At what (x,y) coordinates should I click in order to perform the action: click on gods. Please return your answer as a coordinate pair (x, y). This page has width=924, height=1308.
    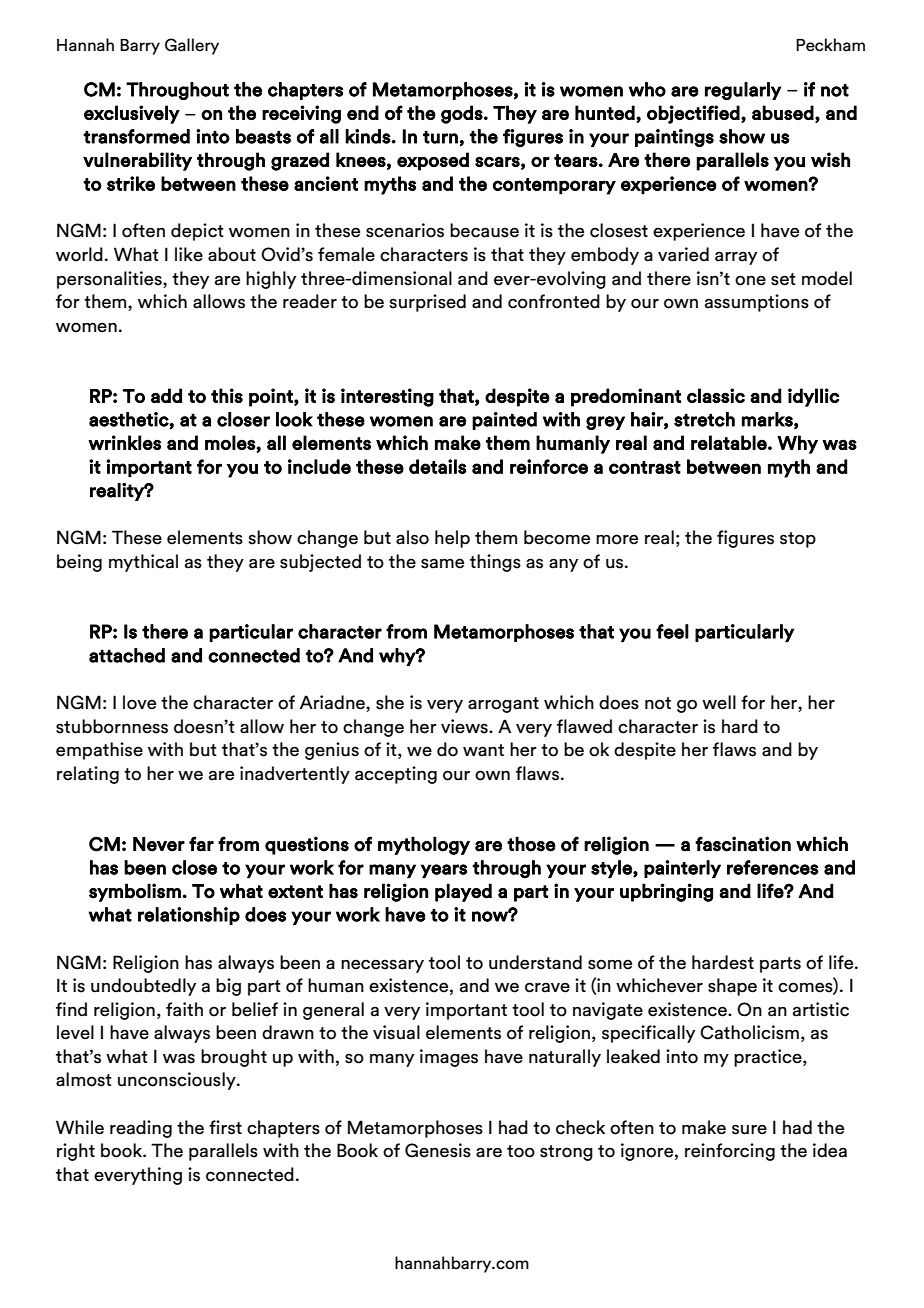
    Looking at the image, I should click on (462, 114).
